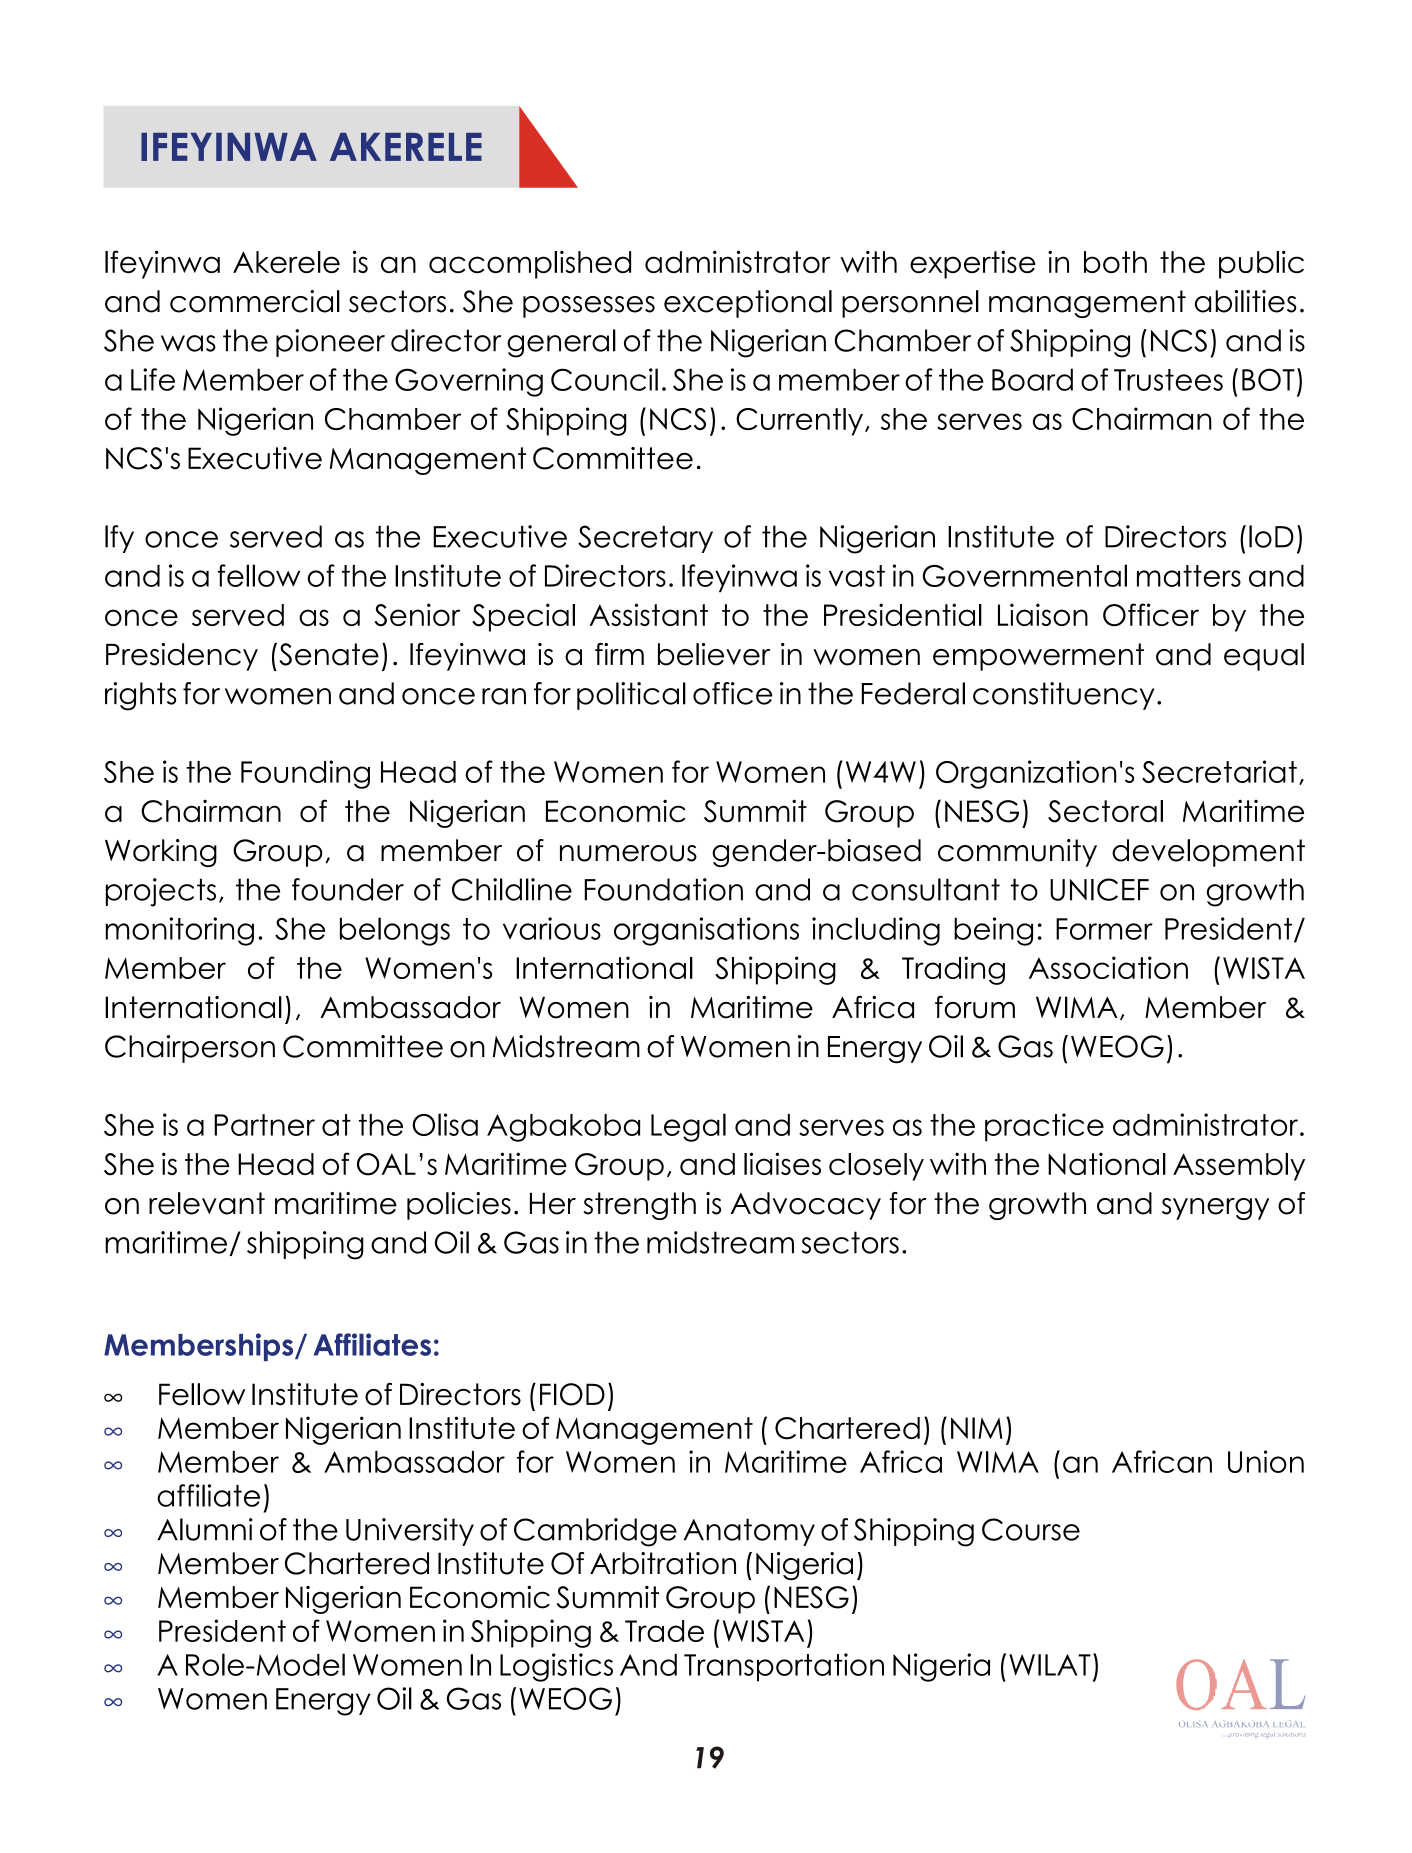  What do you see at coordinates (664, 1631) in the image?
I see `Trade` at bounding box center [664, 1631].
